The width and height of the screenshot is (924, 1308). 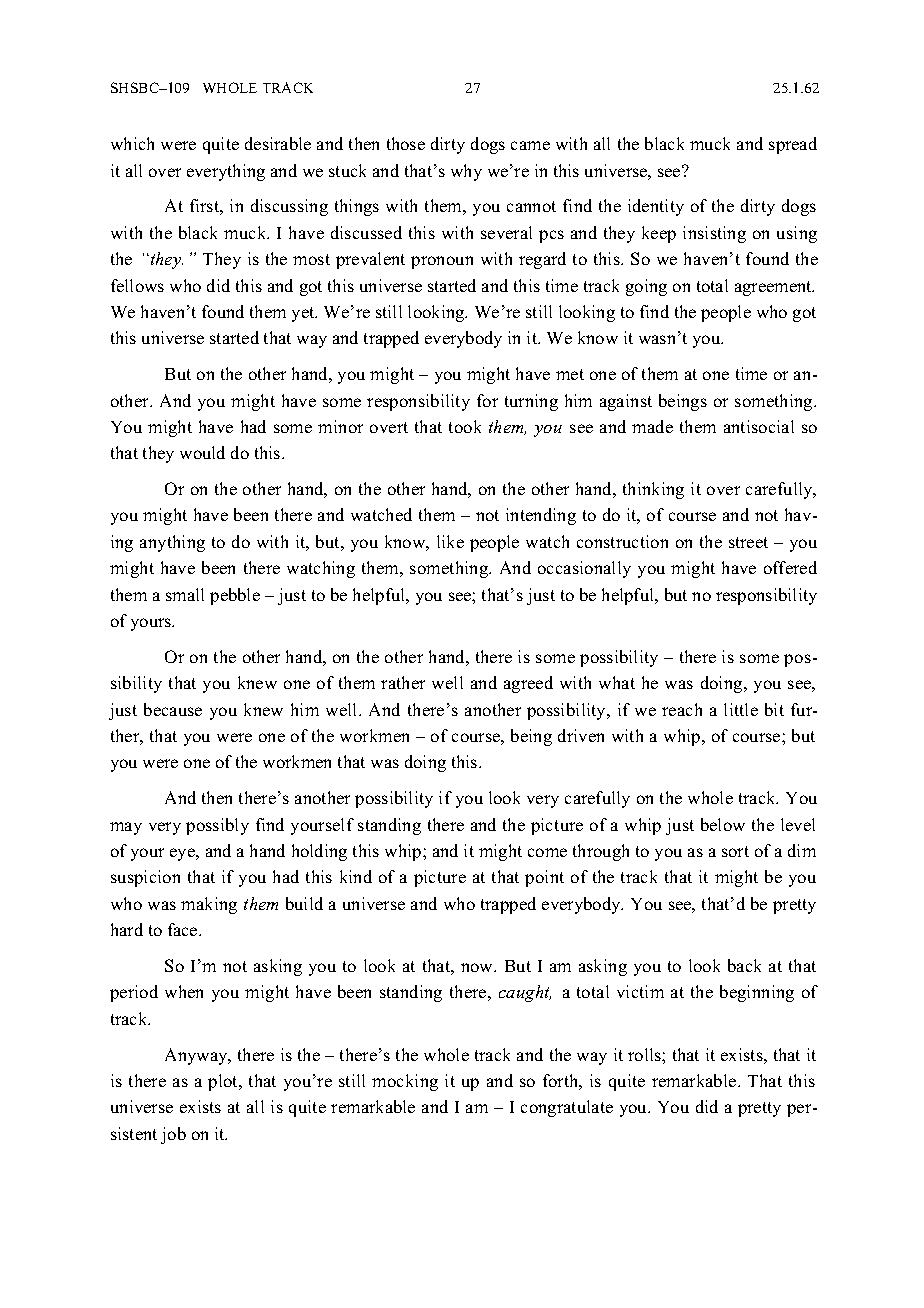 I want to click on offered, so click(x=790, y=567).
